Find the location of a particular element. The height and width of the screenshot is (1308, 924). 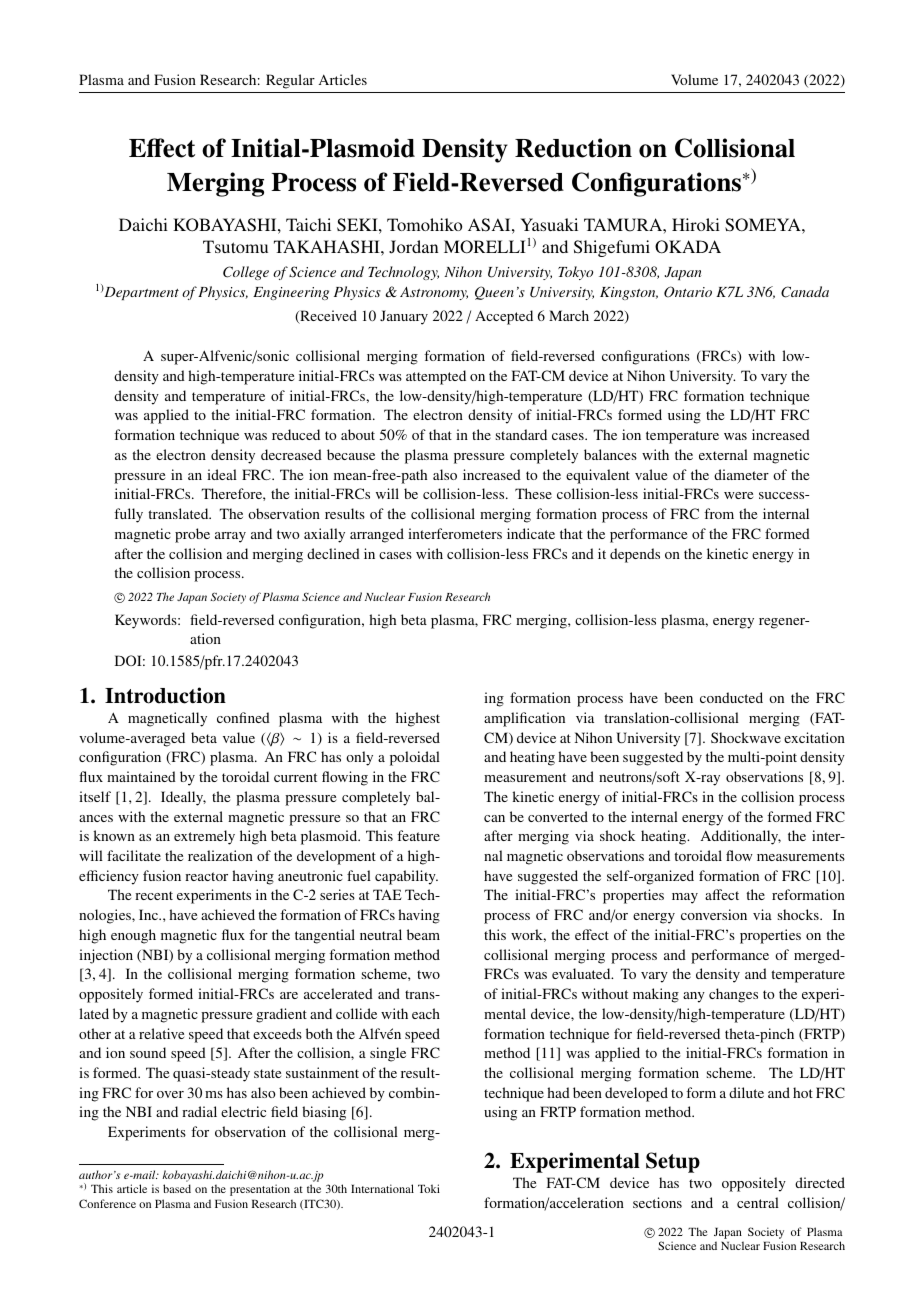

based is located at coordinates (177, 1188).
